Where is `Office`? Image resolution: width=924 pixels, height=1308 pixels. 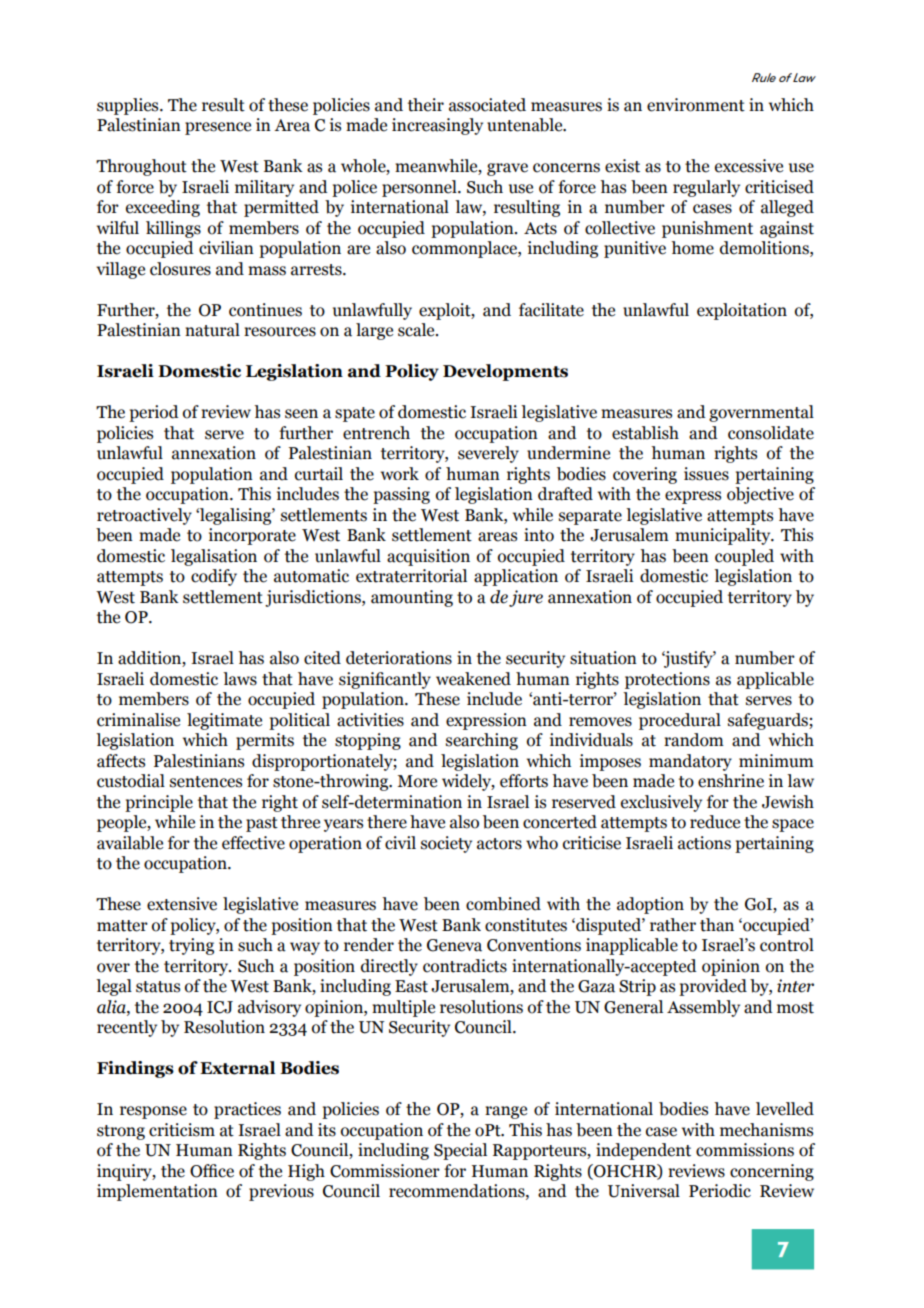
Office is located at coordinates (212, 1171).
